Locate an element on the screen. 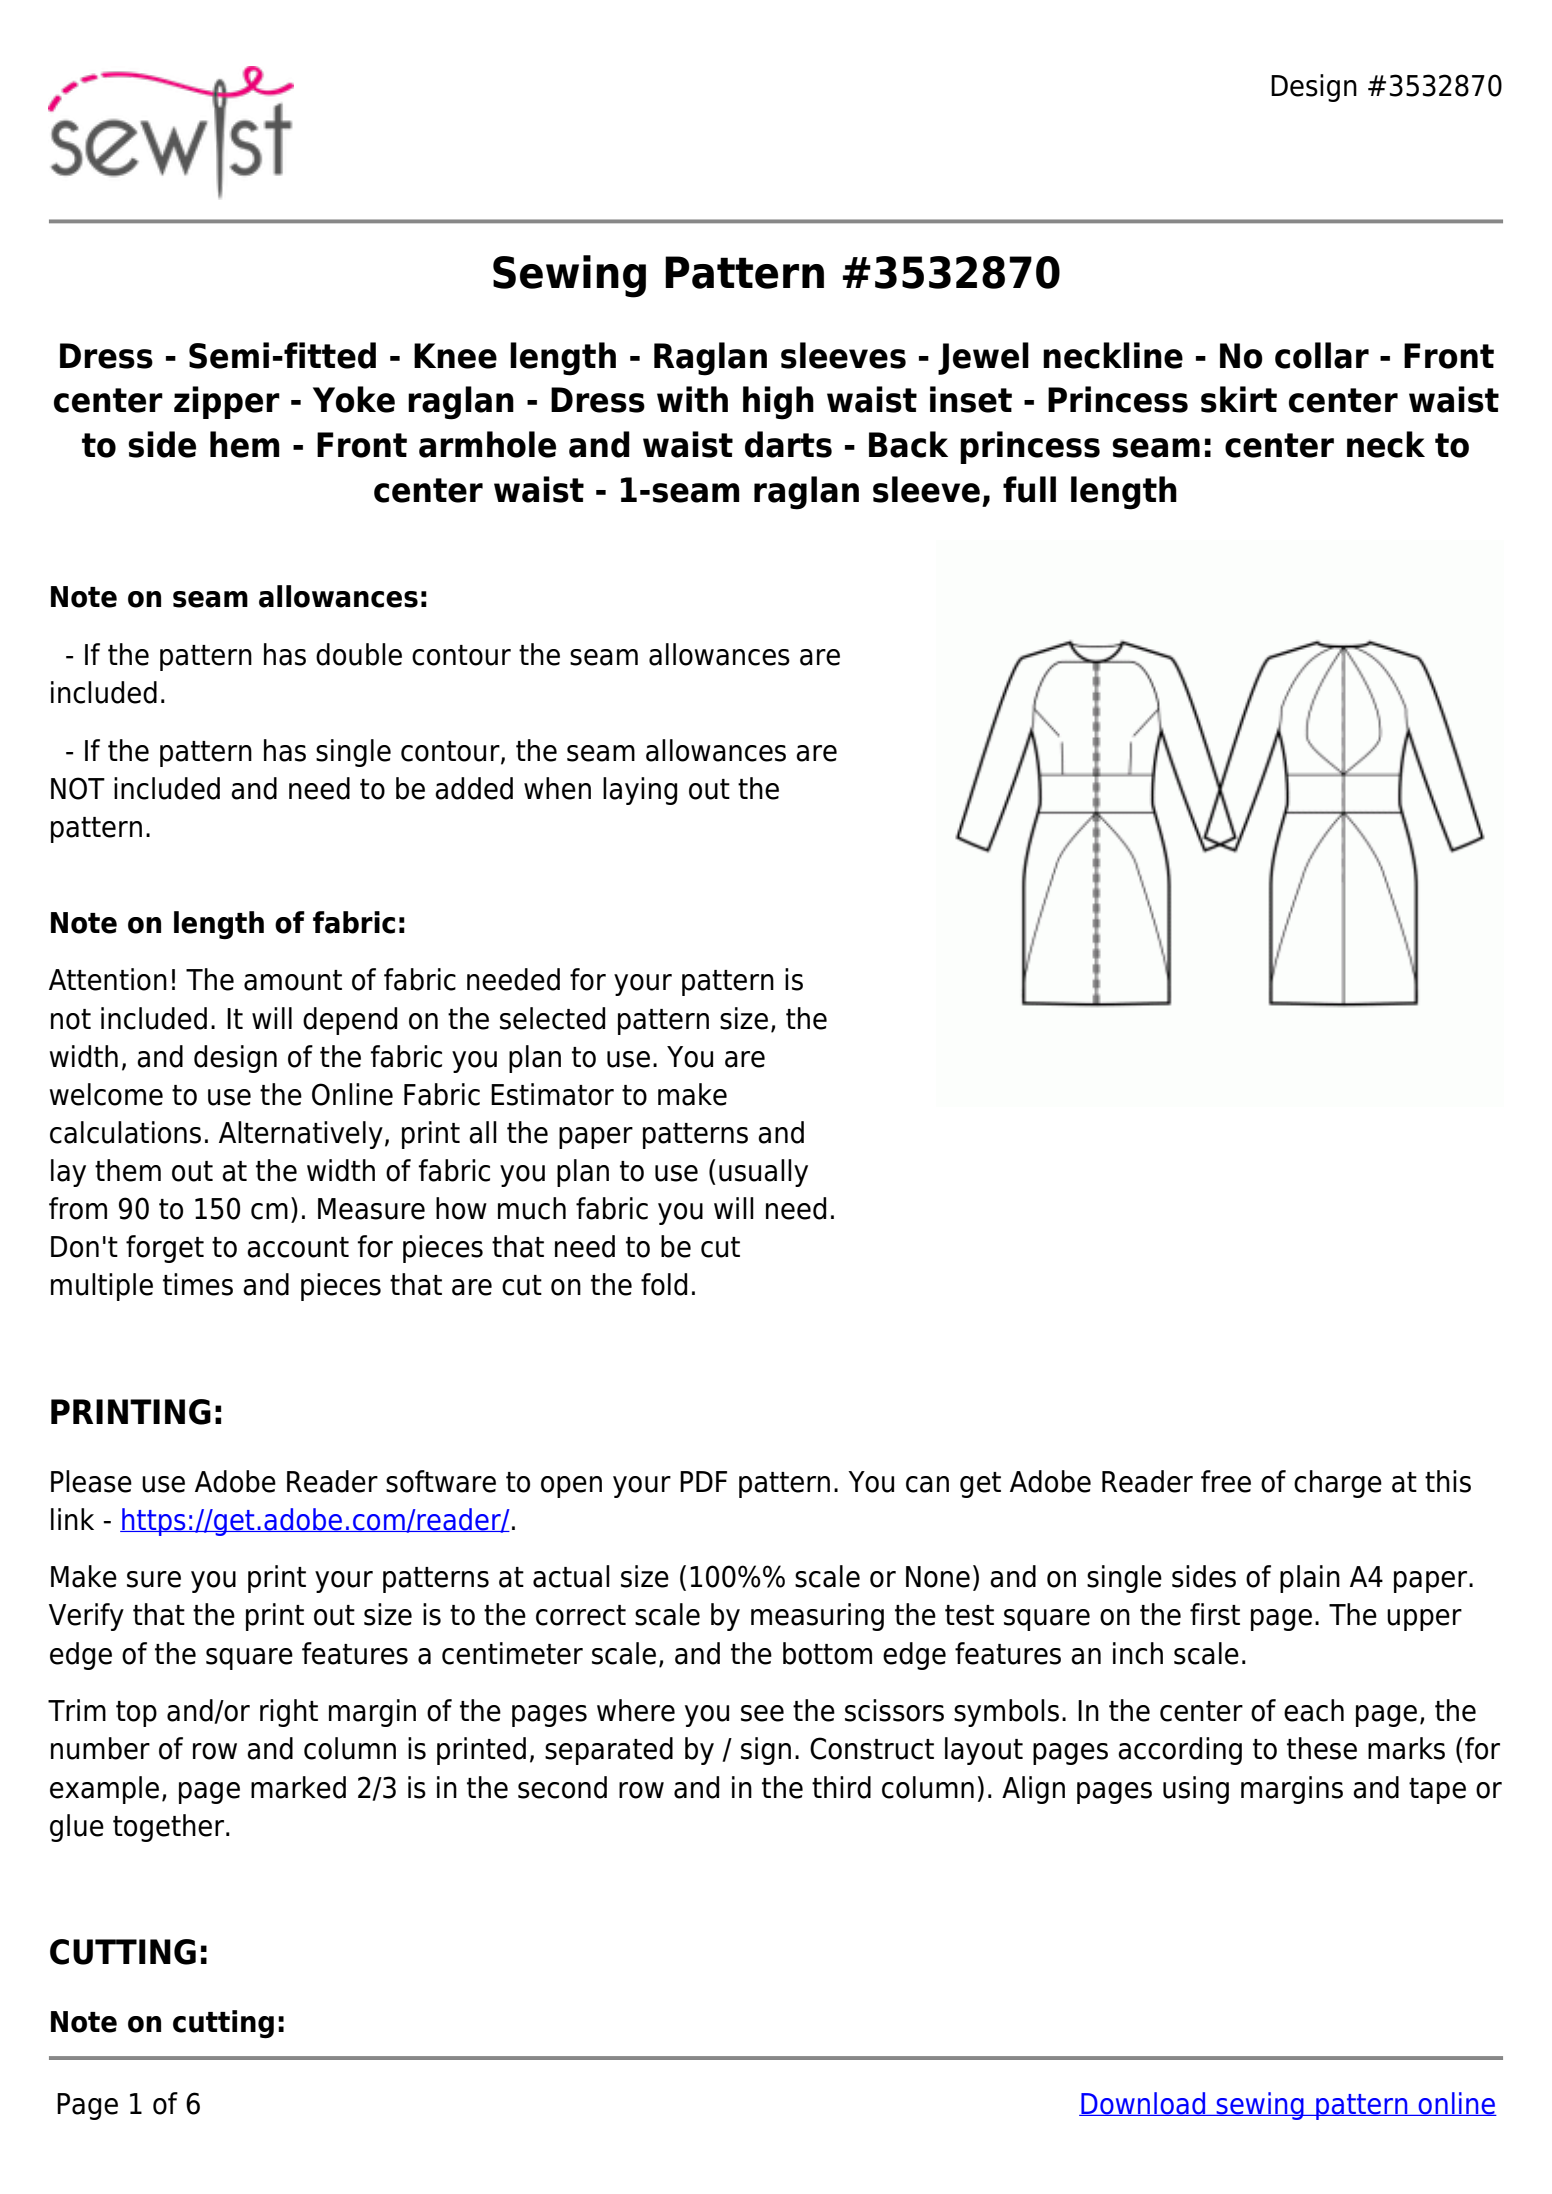 The height and width of the screenshot is (2194, 1552). skirt is located at coordinates (1239, 399).
